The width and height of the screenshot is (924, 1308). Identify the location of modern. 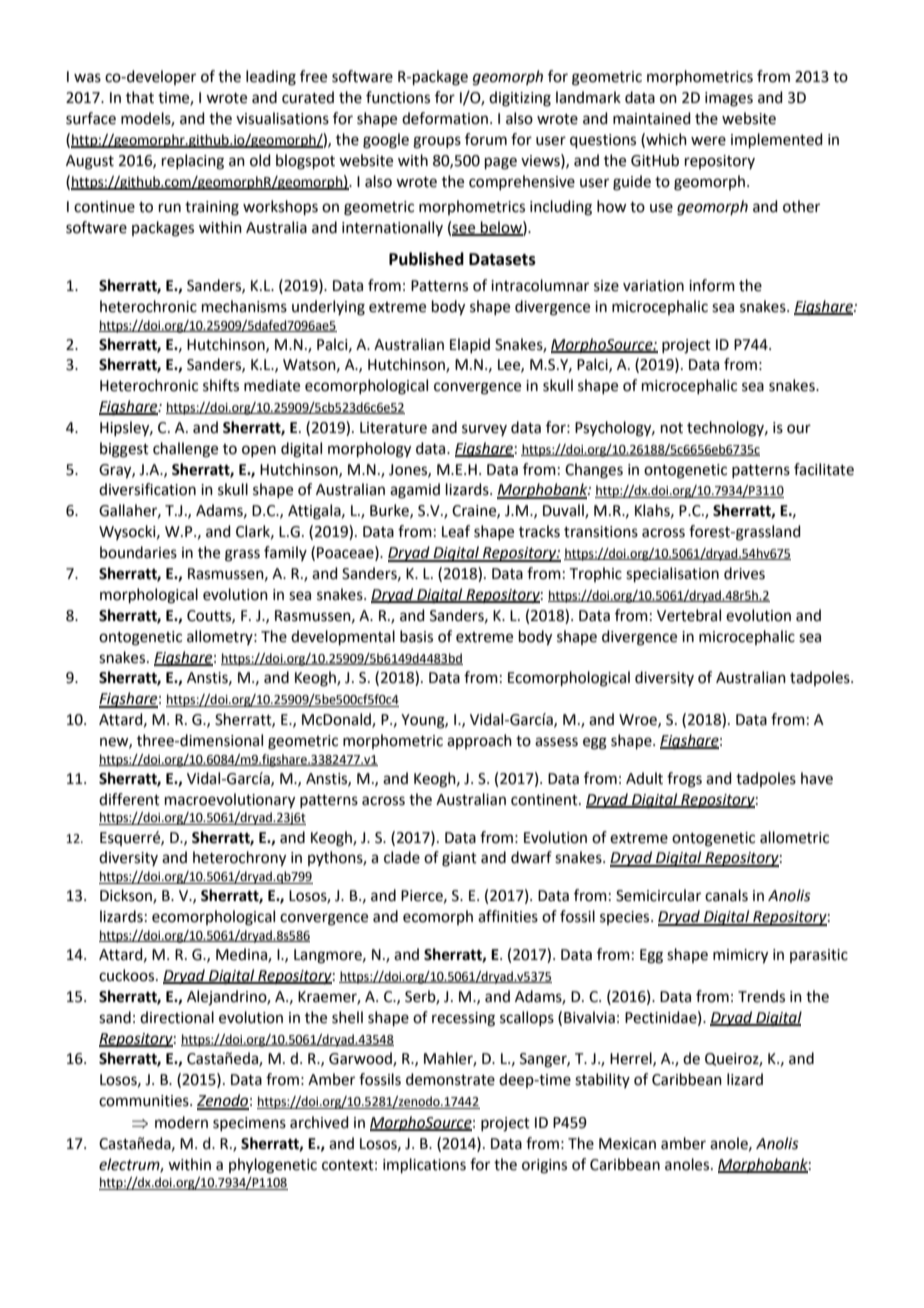
(181, 1122).
